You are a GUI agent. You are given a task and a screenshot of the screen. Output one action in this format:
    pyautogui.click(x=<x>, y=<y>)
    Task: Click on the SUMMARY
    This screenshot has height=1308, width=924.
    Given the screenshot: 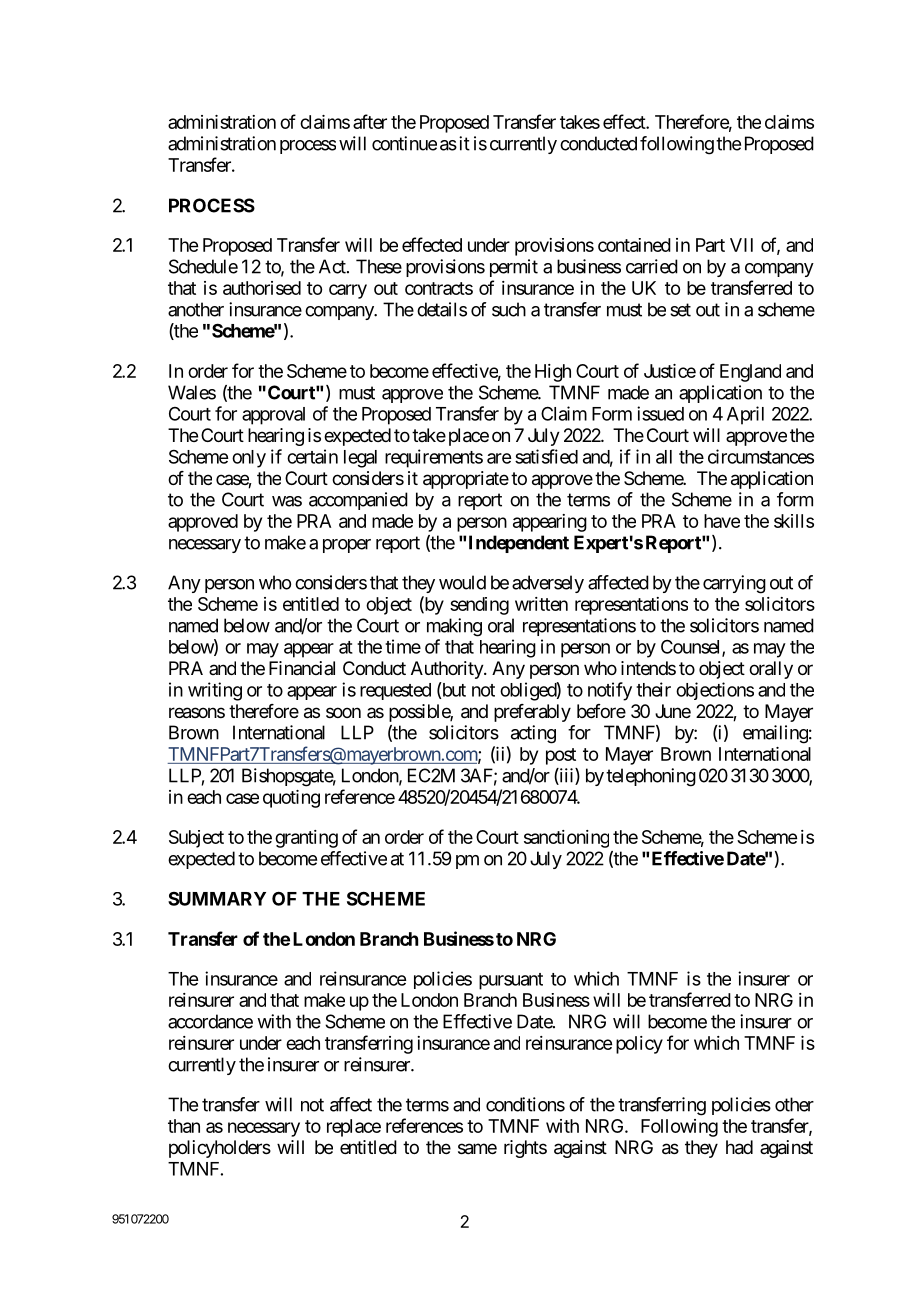 What is the action you would take?
    pyautogui.click(x=217, y=899)
